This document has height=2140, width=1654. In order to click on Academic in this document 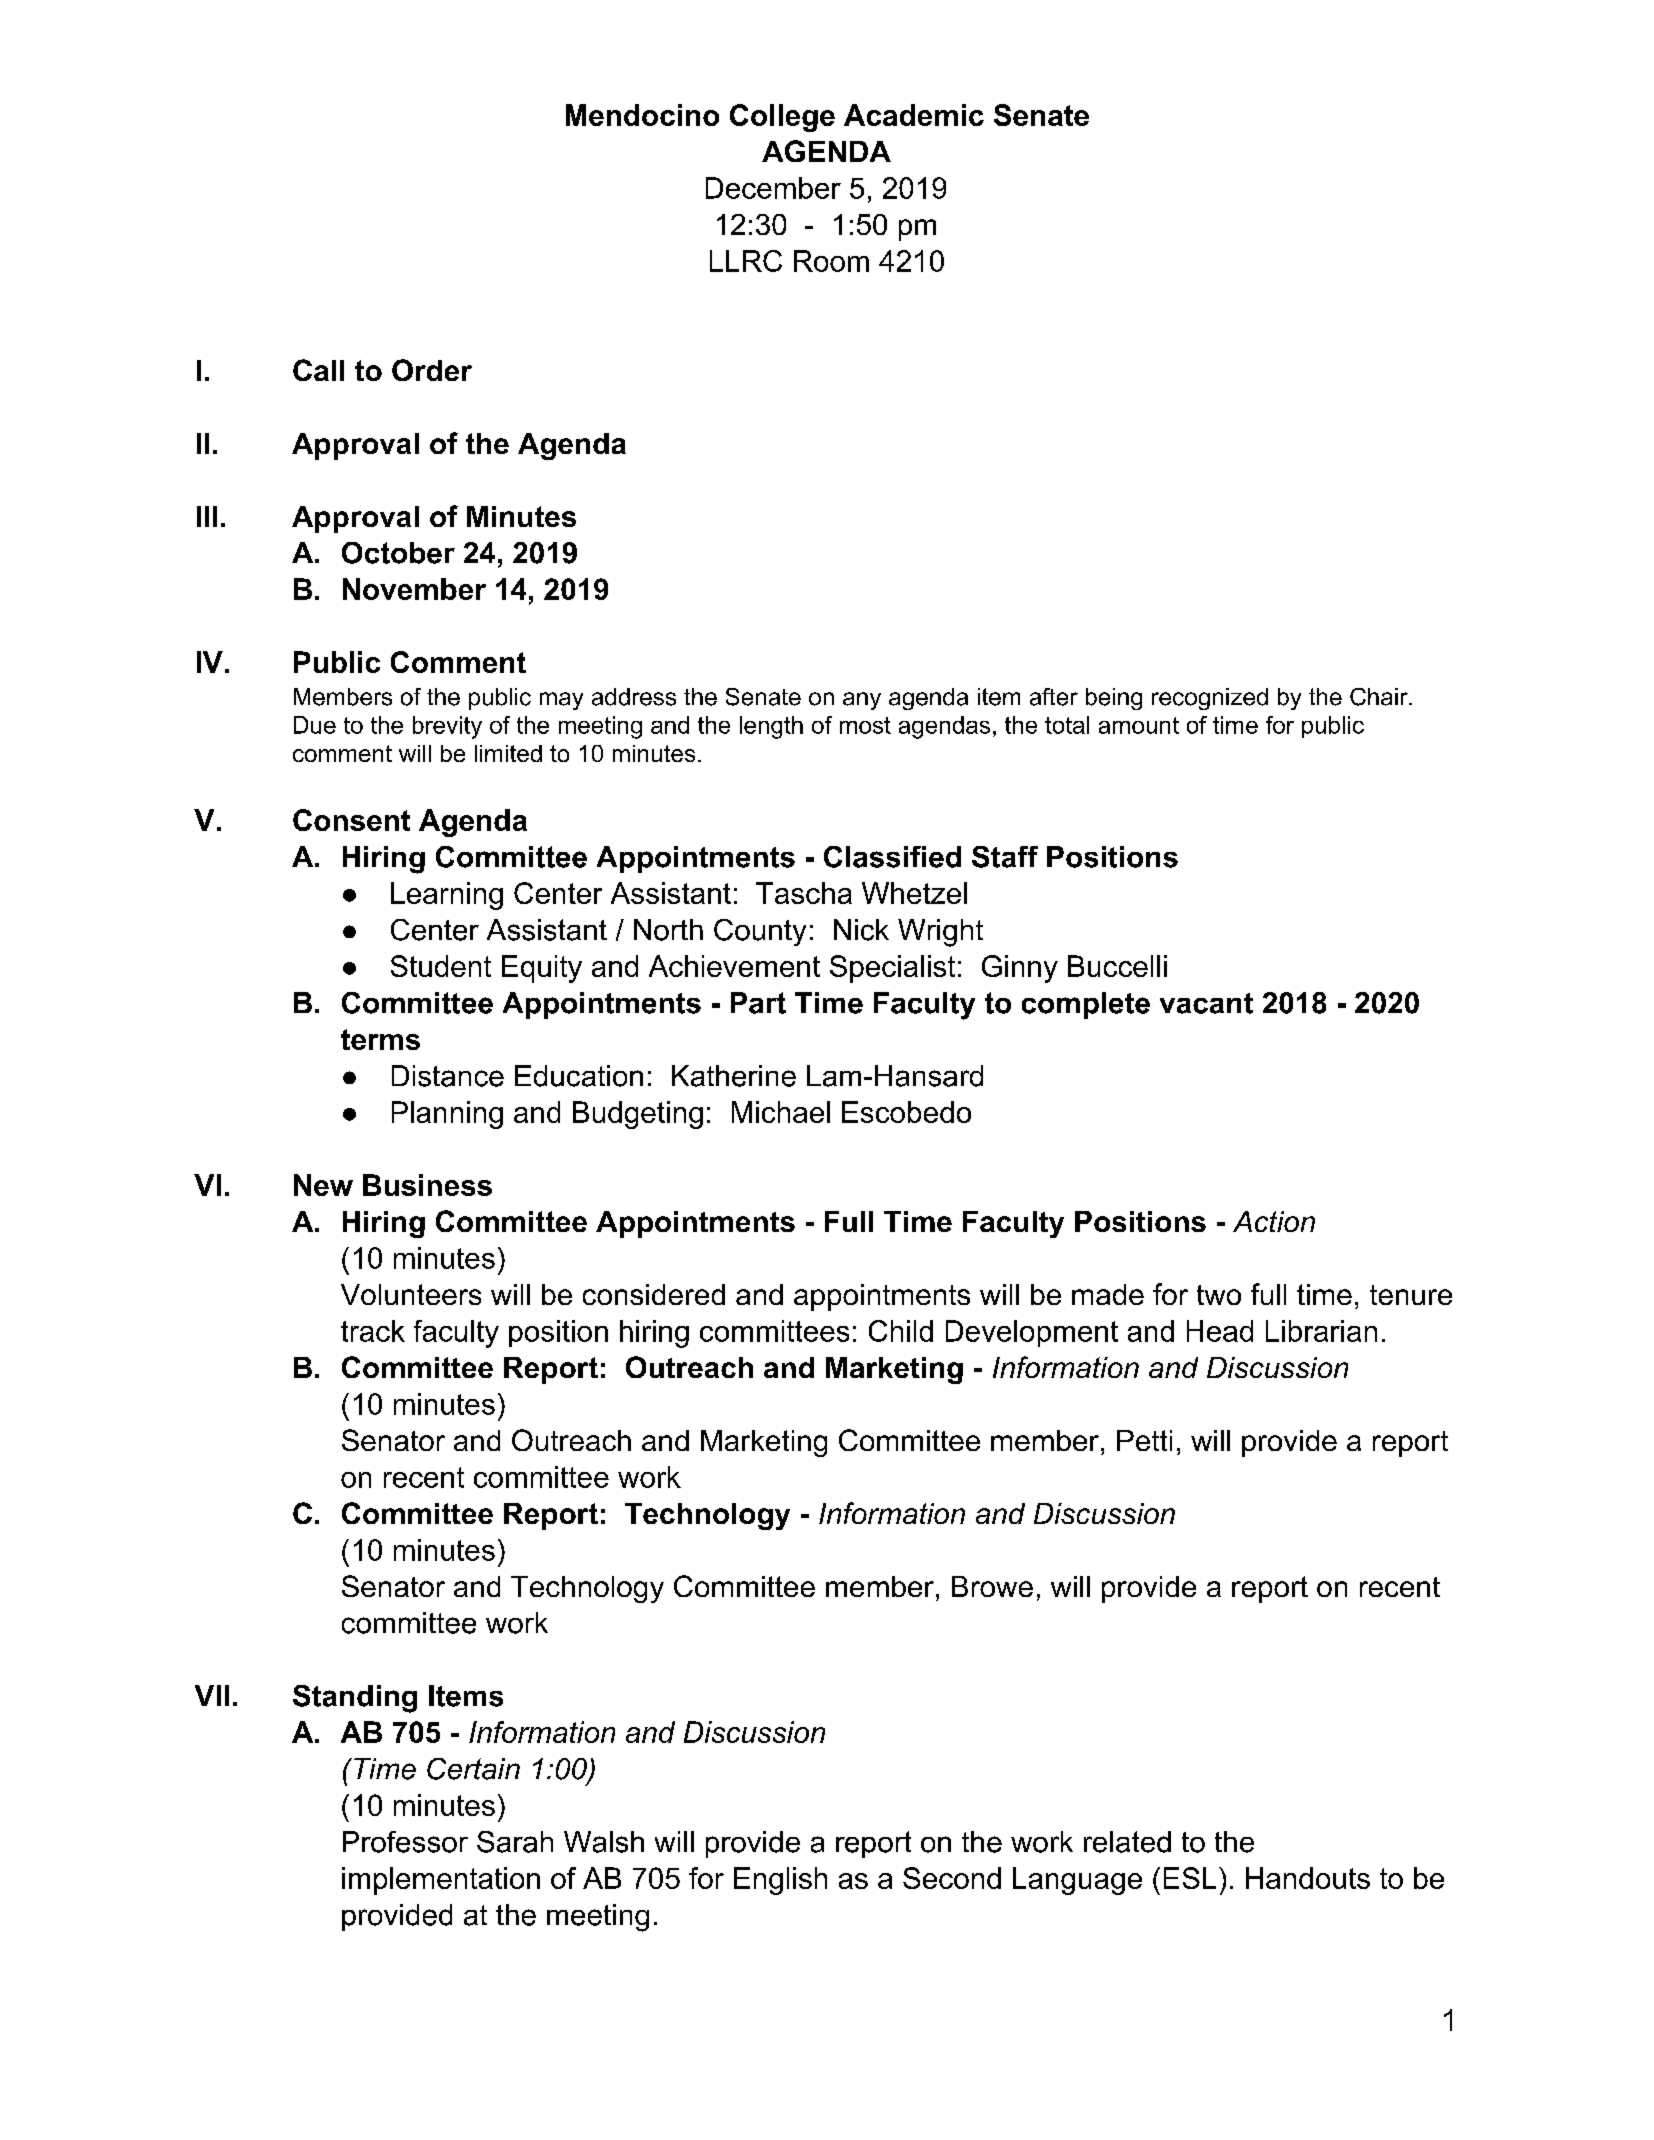, I will do `click(914, 115)`.
